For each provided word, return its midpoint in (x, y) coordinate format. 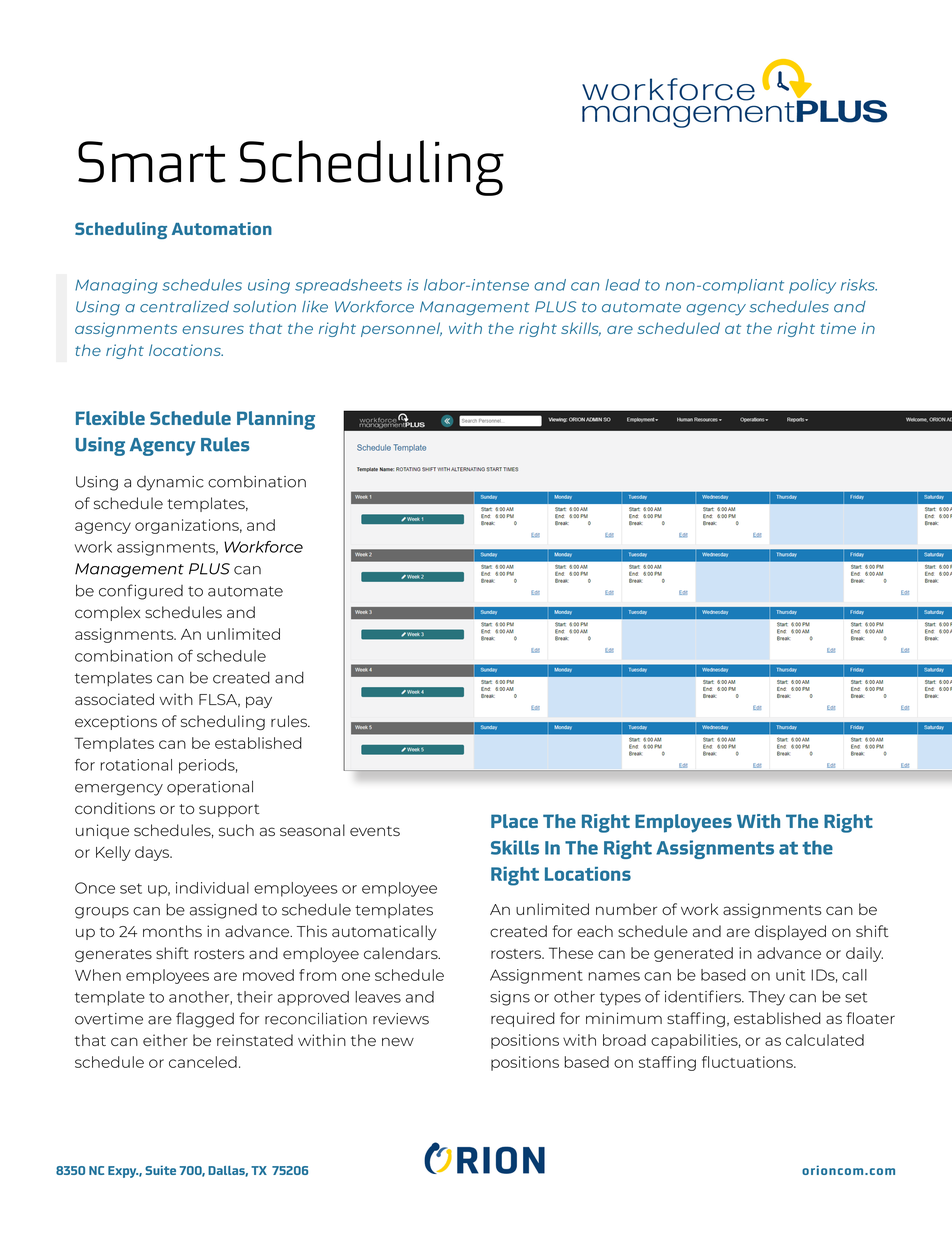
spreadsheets (348, 286)
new (398, 1041)
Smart (152, 162)
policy (812, 286)
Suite (160, 1170)
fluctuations (748, 1062)
